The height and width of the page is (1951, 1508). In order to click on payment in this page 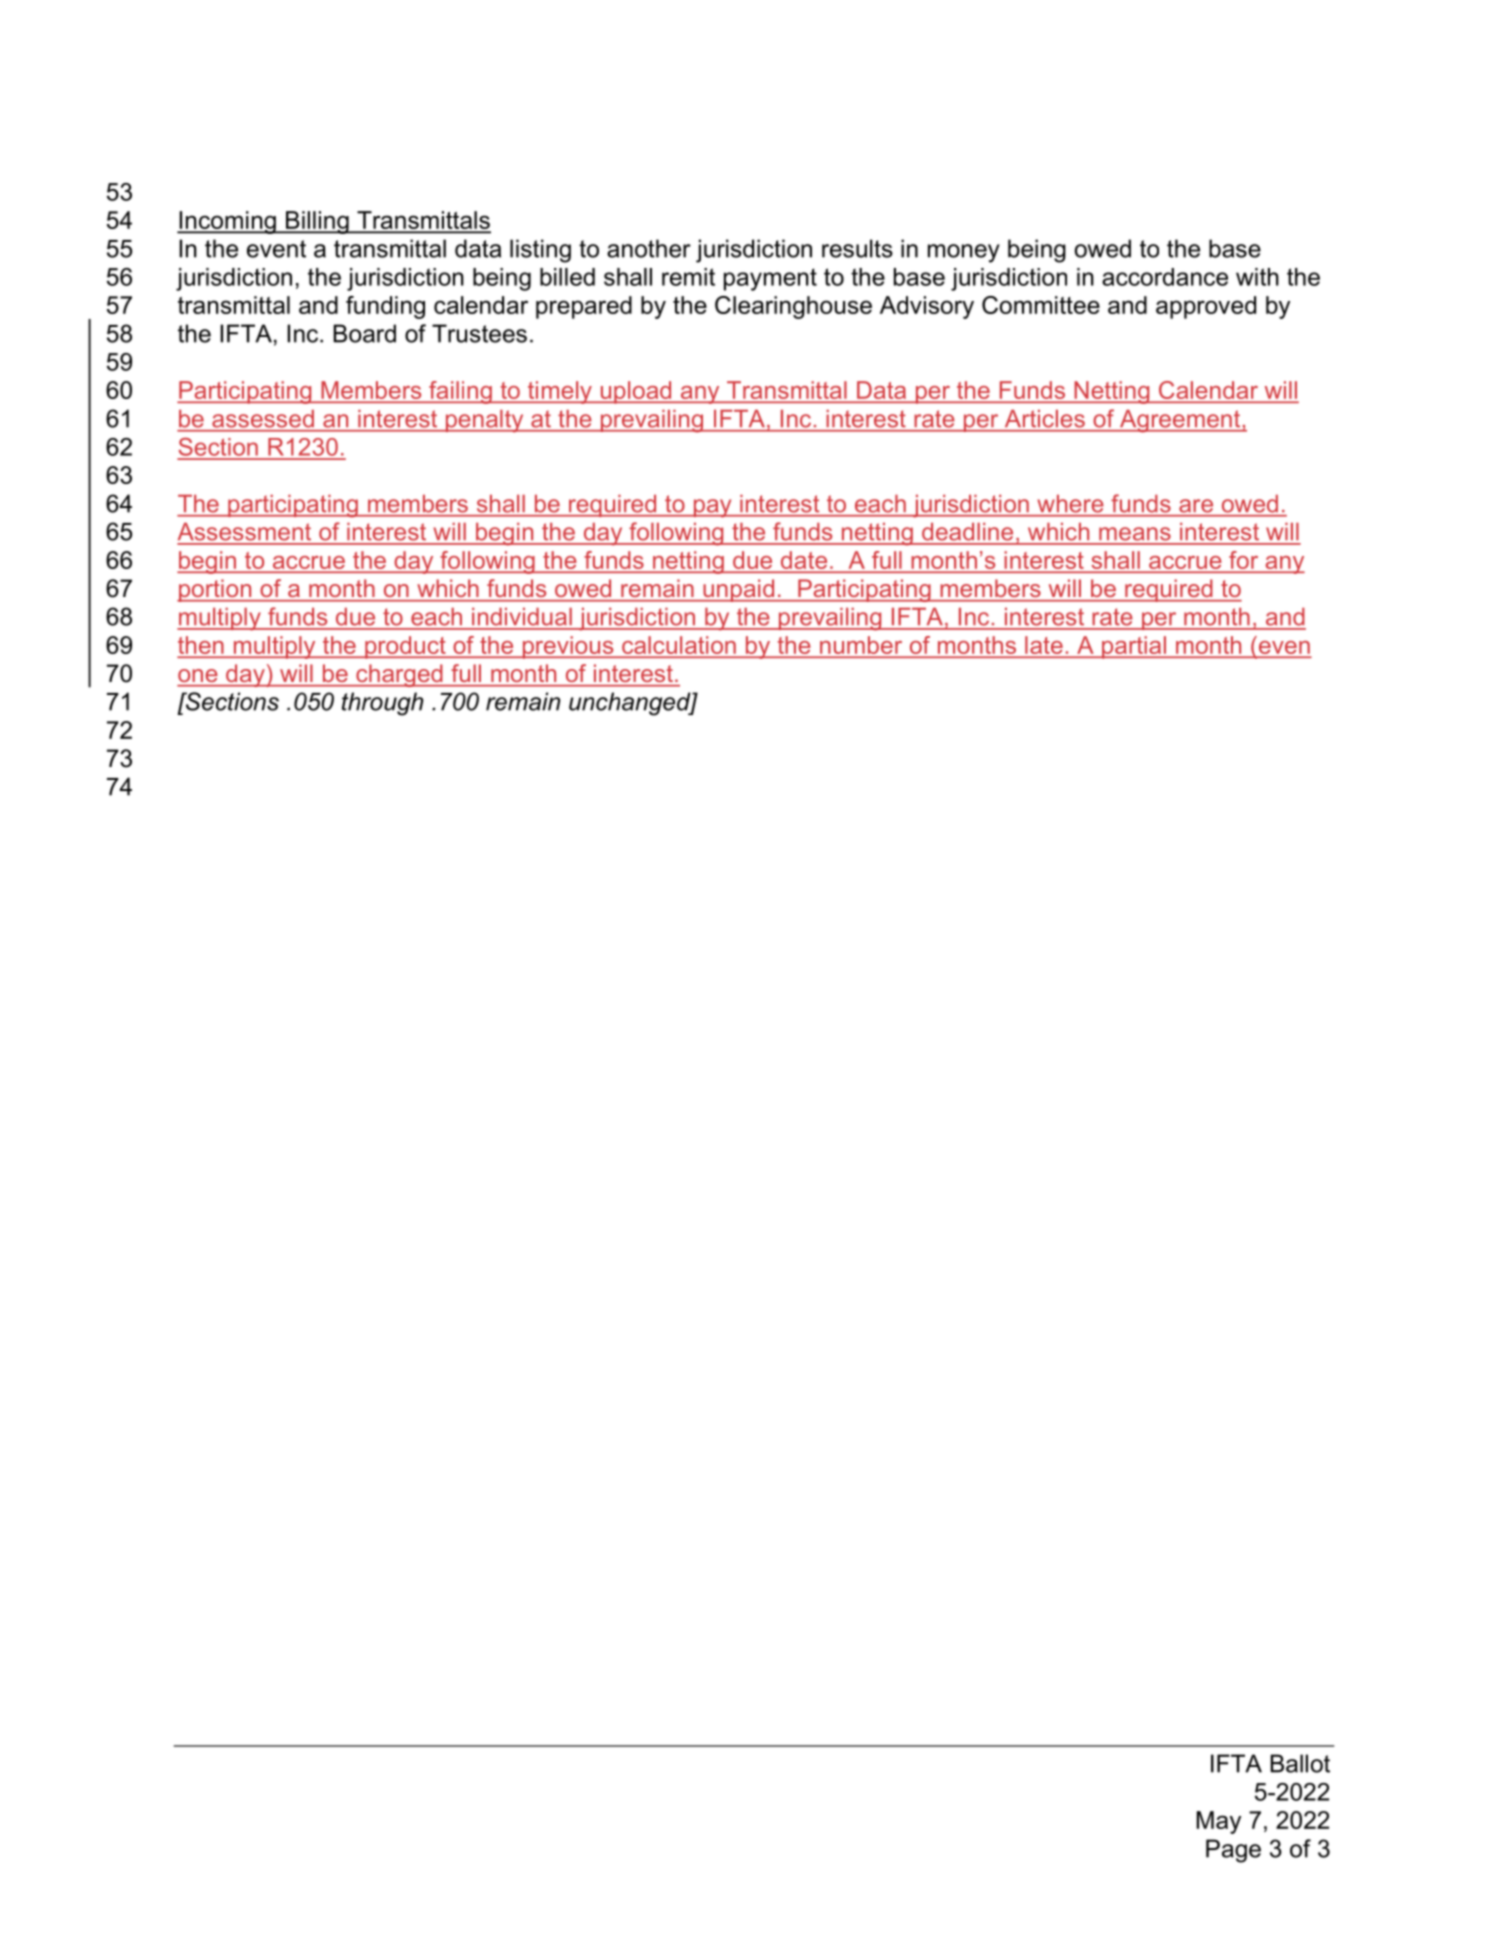, I will do `click(770, 279)`.
